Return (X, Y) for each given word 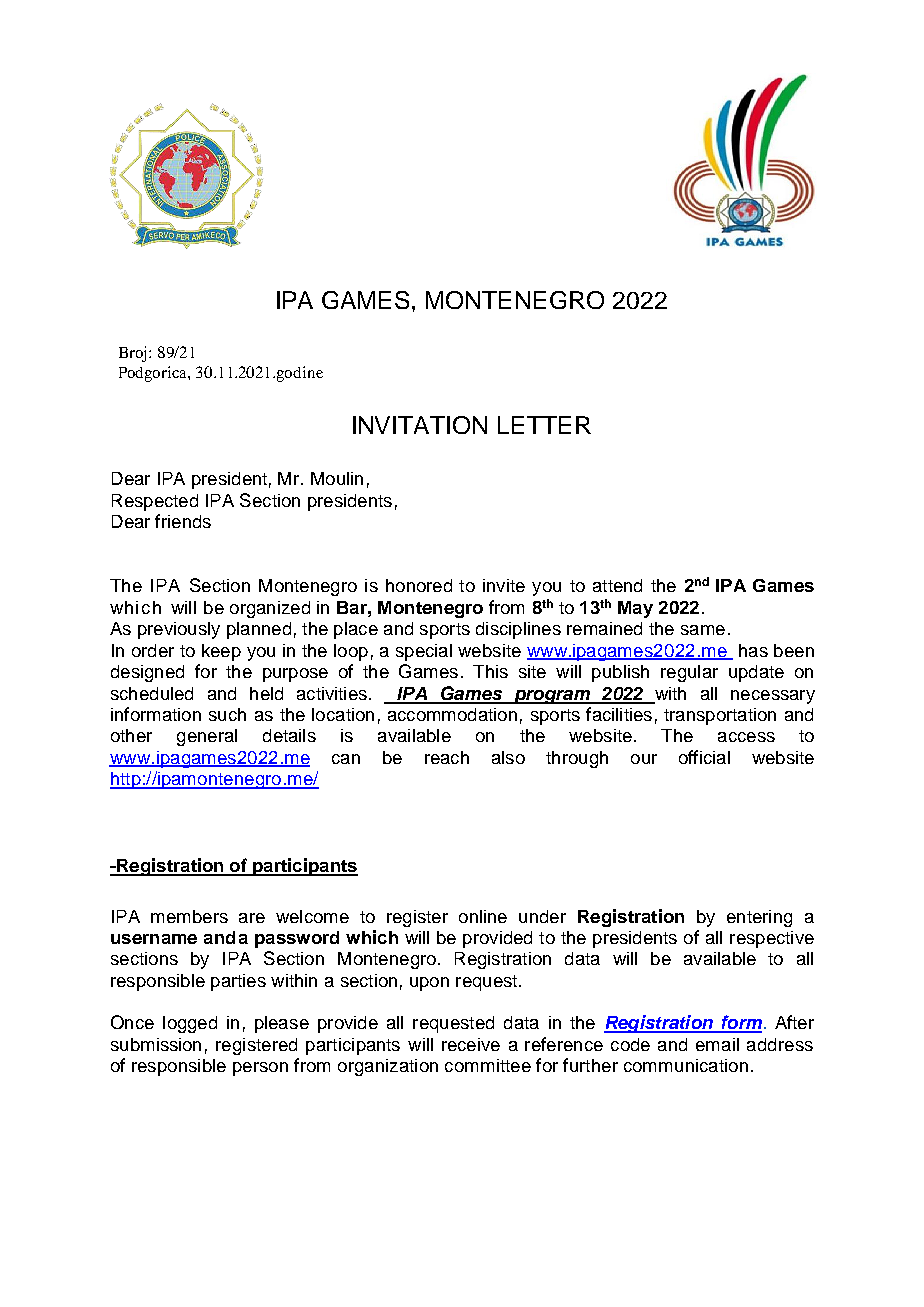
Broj (132, 354)
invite (504, 585)
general (207, 737)
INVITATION (420, 425)
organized (270, 609)
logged (190, 1024)
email (717, 1044)
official (704, 757)
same (703, 630)
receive (471, 1044)
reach (447, 757)
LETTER (544, 425)
